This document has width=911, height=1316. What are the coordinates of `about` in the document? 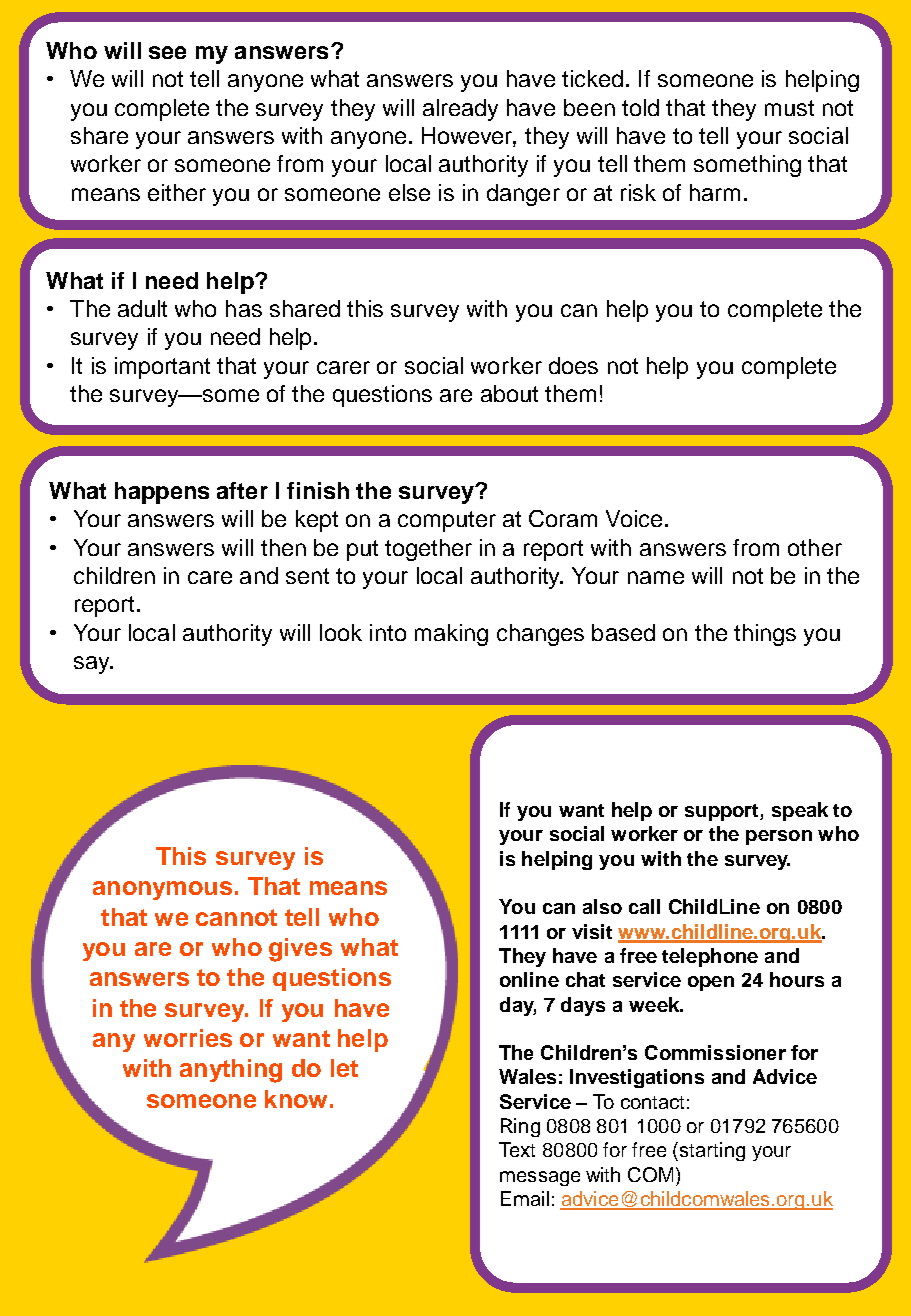 It's located at (509, 393).
